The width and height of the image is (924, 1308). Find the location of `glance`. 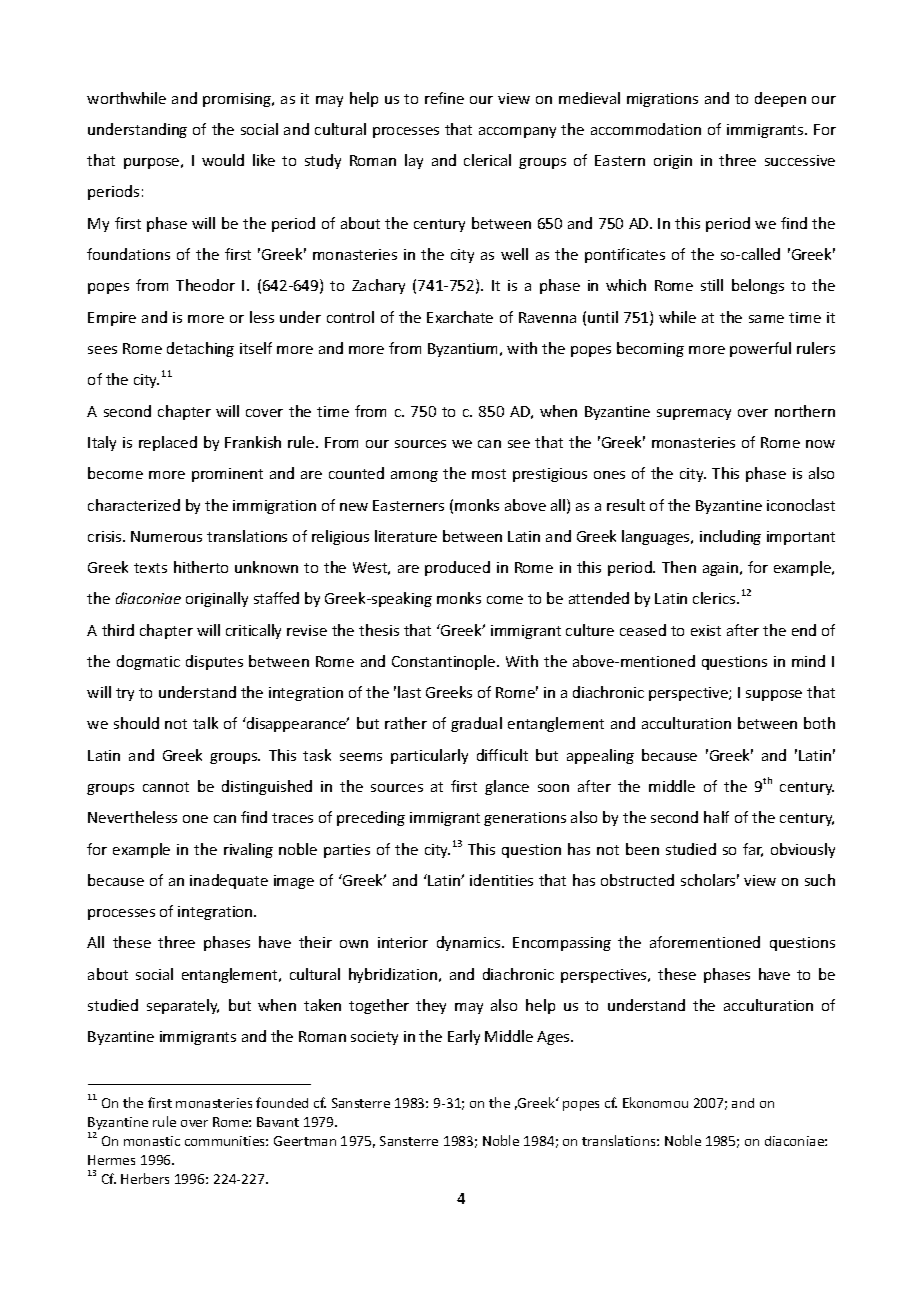

glance is located at coordinates (507, 787).
